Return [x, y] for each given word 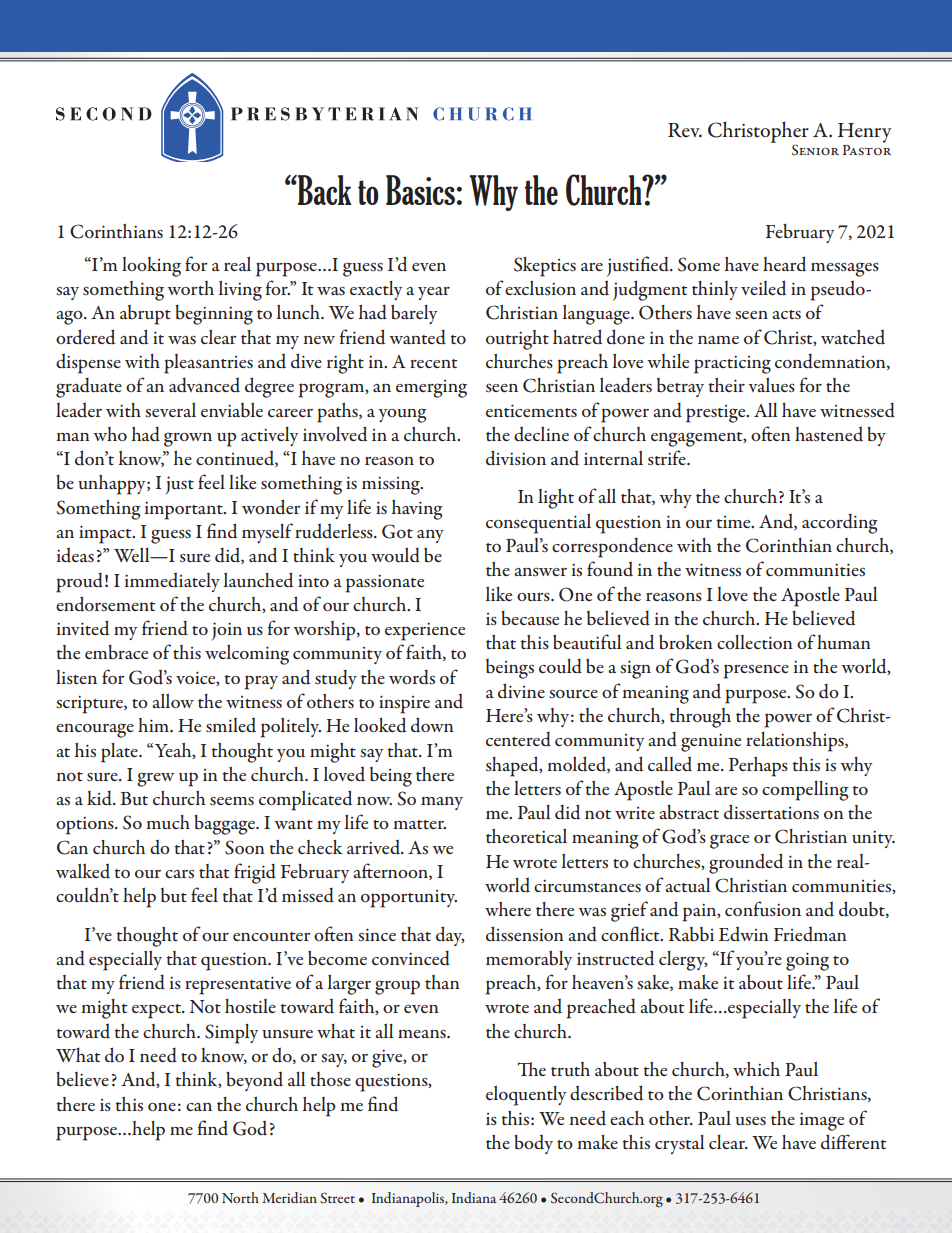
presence [756, 671]
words [412, 677]
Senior [815, 150]
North [240, 1197]
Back [323, 190]
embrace [116, 652]
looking [151, 267]
